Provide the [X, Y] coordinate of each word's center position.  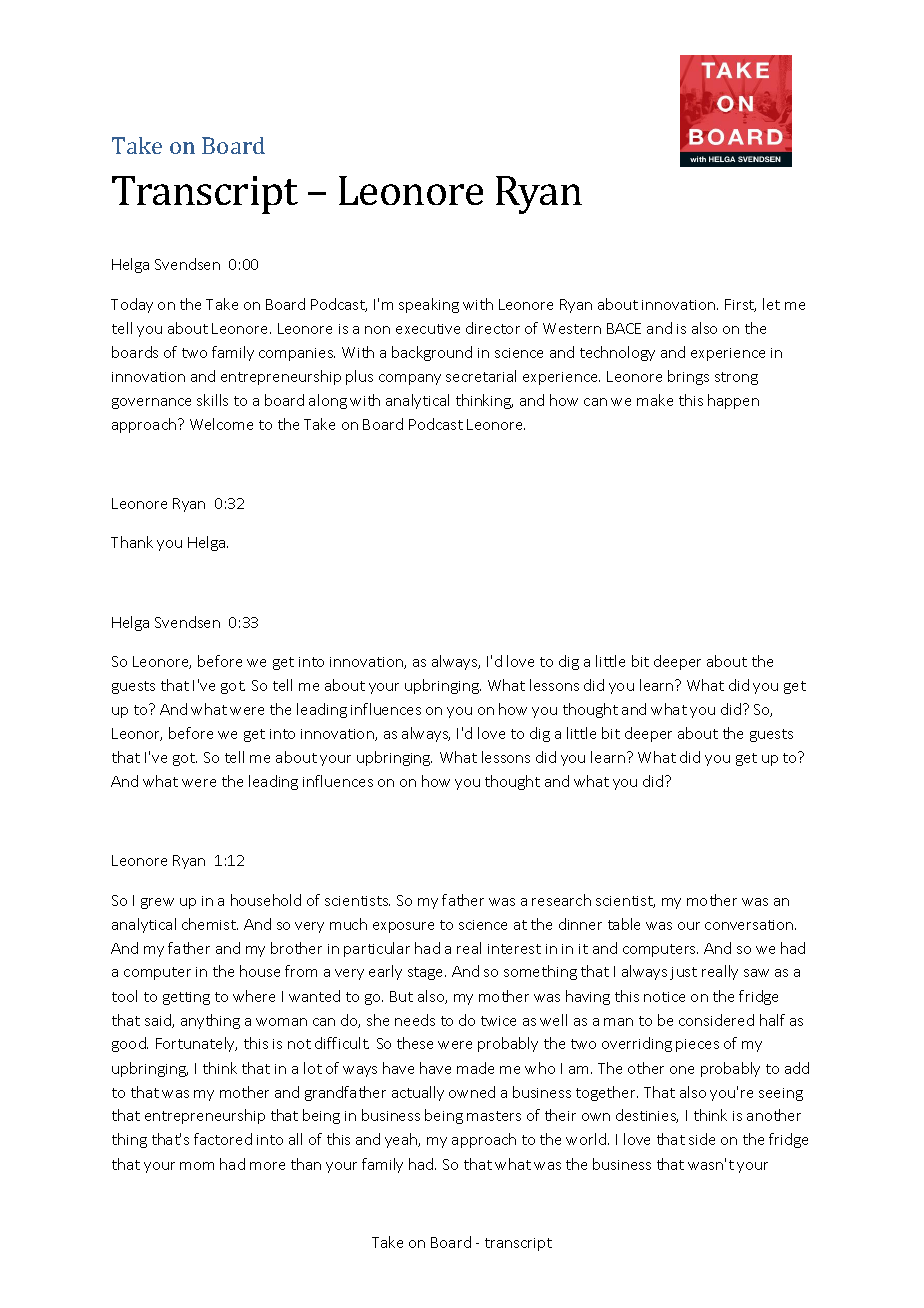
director [493, 328]
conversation [750, 925]
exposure [403, 927]
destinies [647, 1116]
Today [132, 305]
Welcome [221, 424]
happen [733, 401]
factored [223, 1139]
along [328, 401]
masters [494, 1116]
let [771, 304]
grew [157, 903]
